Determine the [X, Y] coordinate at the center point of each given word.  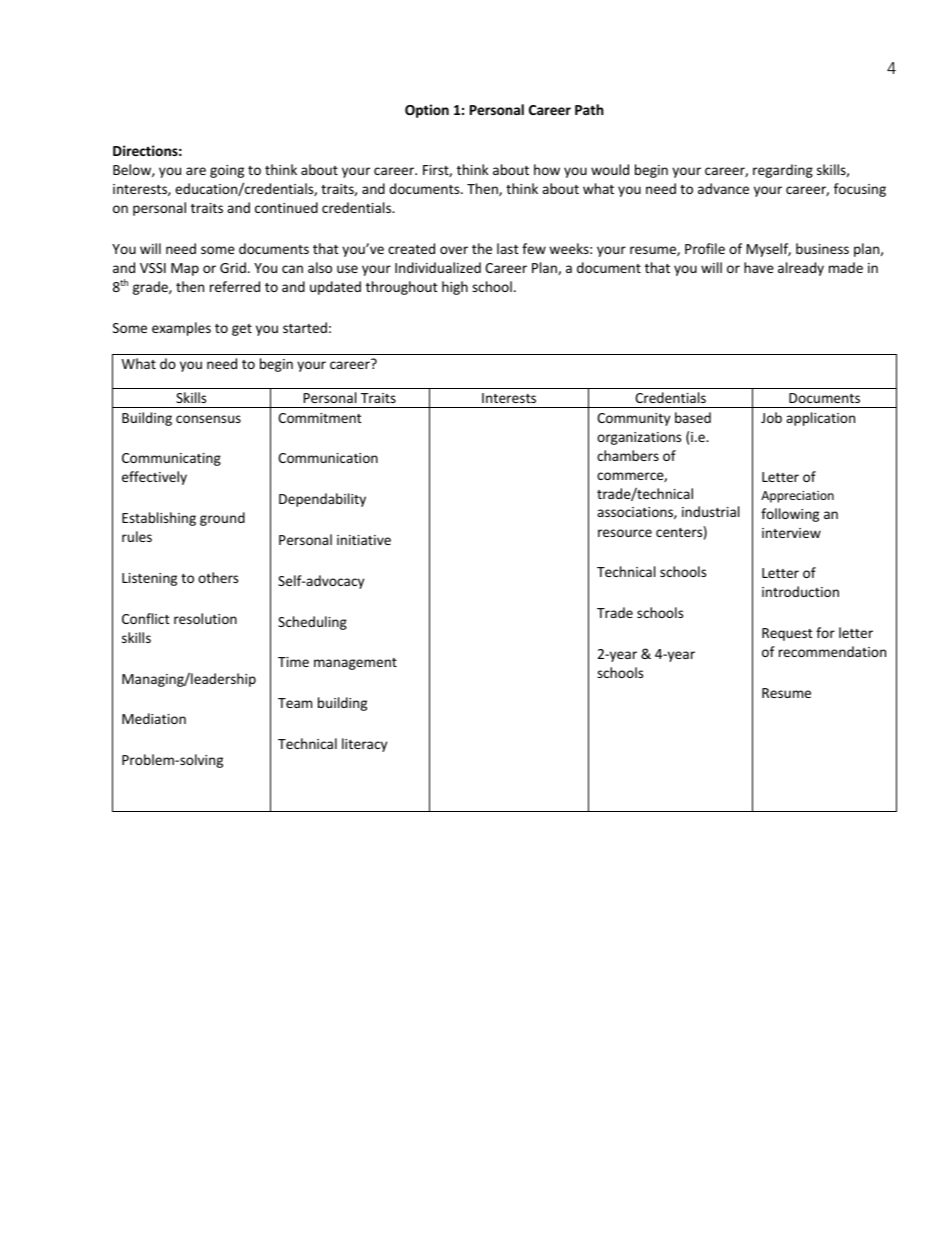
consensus [208, 419]
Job [771, 417]
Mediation [154, 718]
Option [427, 111]
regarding [783, 171]
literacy [364, 745]
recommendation [832, 651]
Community [633, 419]
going [227, 171]
